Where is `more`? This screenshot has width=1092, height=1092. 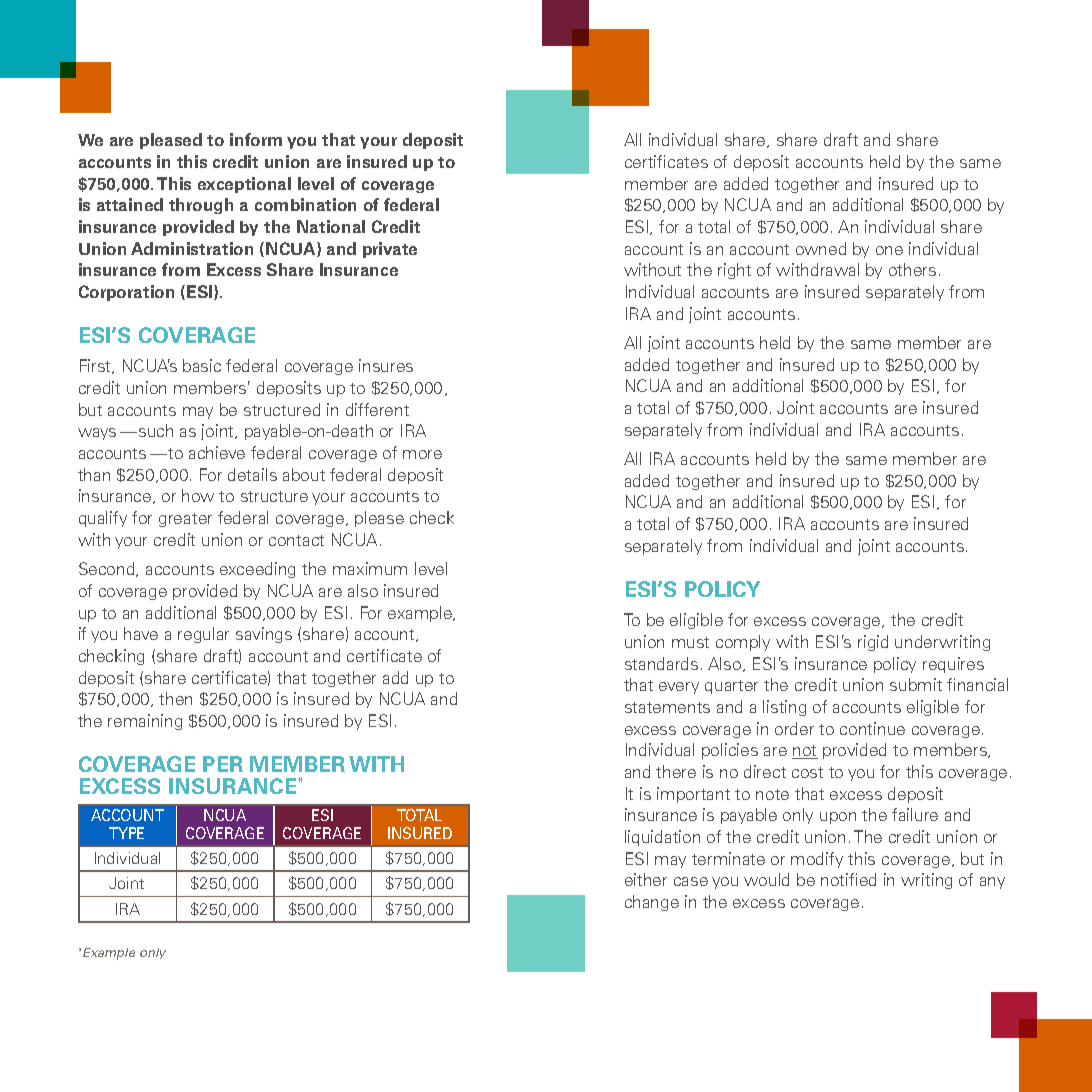
more is located at coordinates (422, 454).
